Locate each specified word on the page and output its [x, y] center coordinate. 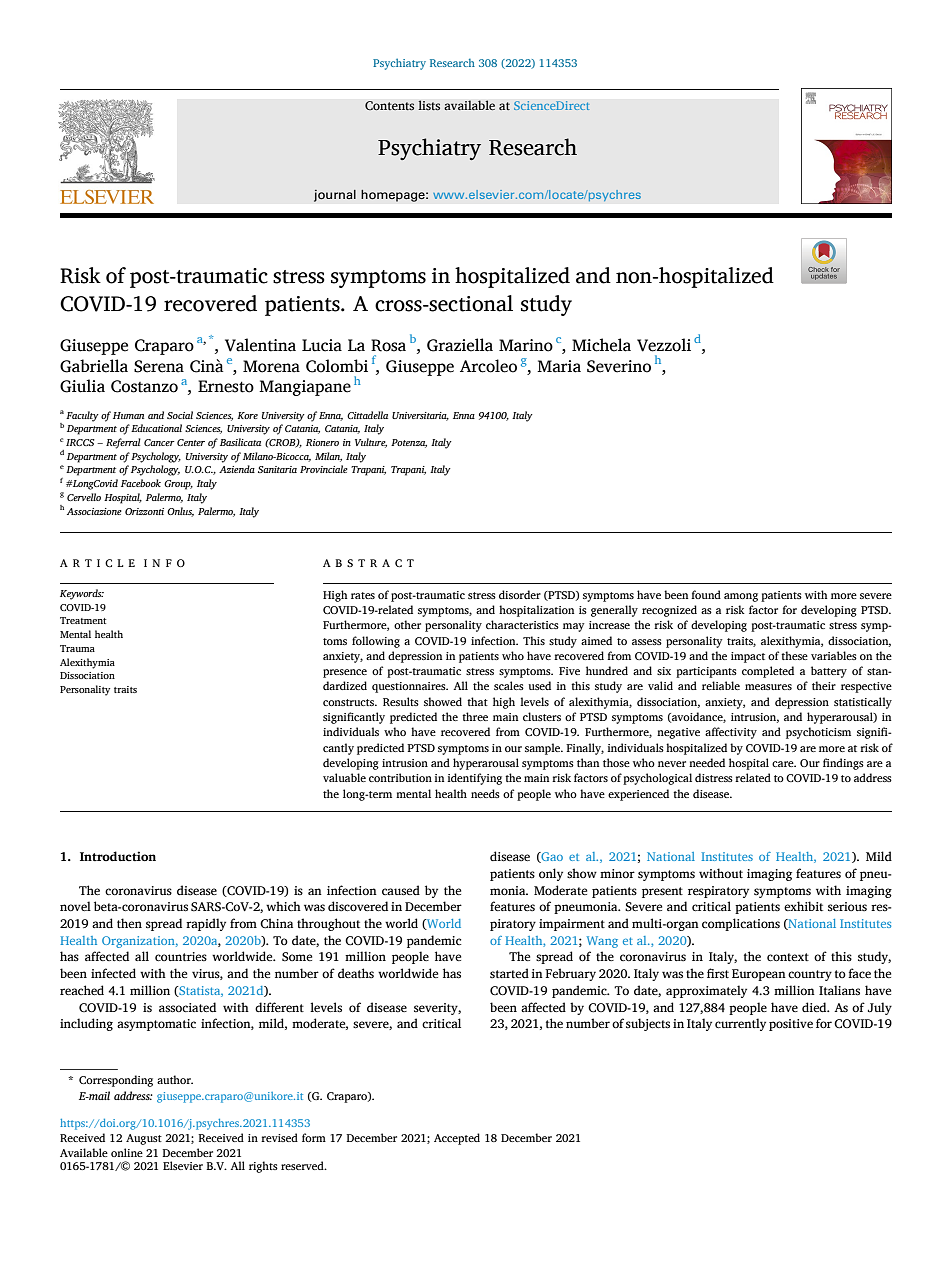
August [144, 1139]
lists [429, 105]
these [794, 655]
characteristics [522, 624]
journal [335, 195]
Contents [389, 106]
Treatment [83, 620]
